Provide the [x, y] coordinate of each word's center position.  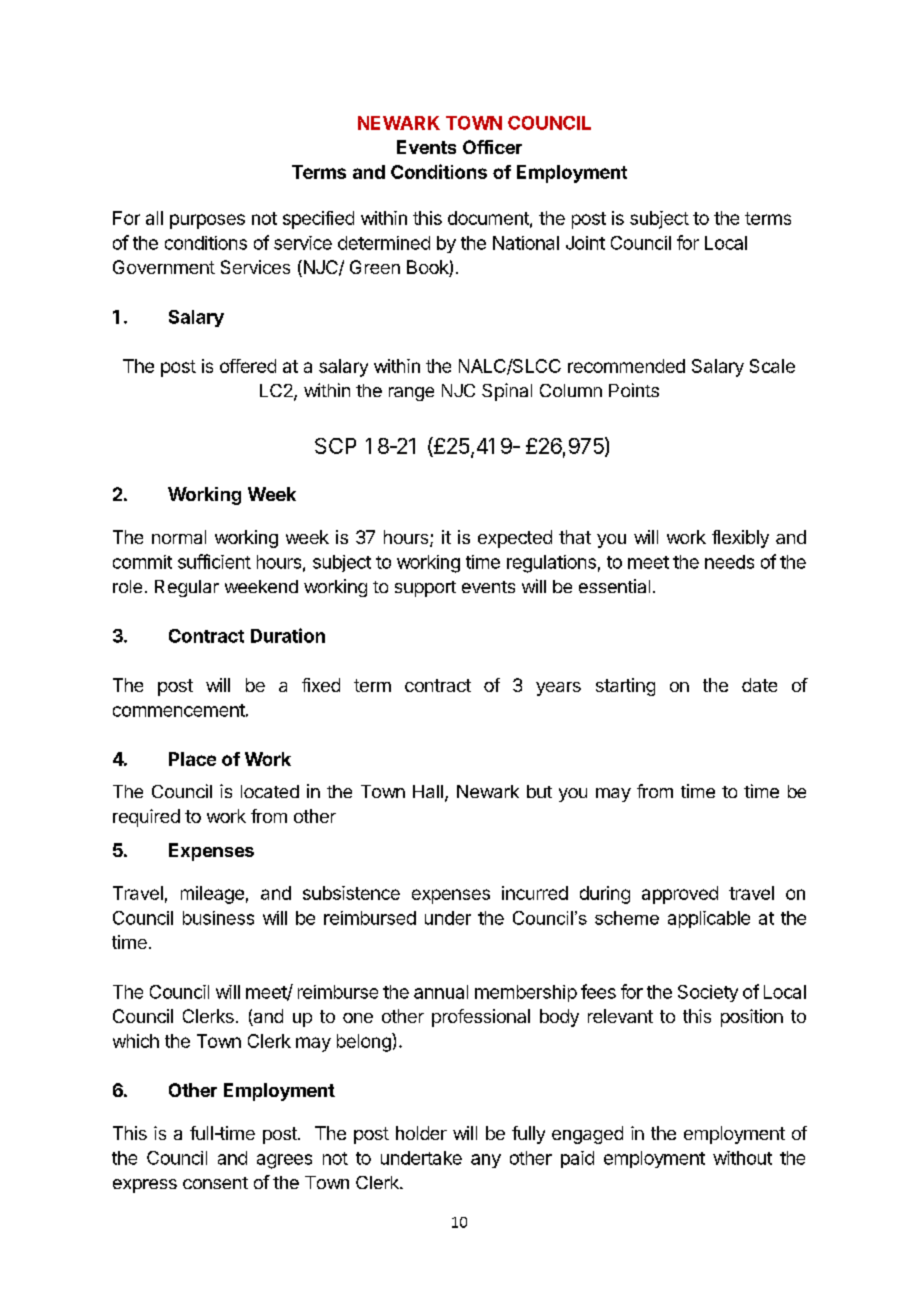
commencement [179, 710]
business [218, 918]
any [486, 1161]
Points [634, 390]
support [425, 589]
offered [248, 366]
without [742, 1158]
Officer [492, 147]
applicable [709, 919]
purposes [207, 221]
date [759, 685]
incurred [535, 893]
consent [215, 1183]
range [411, 394]
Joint [585, 243]
